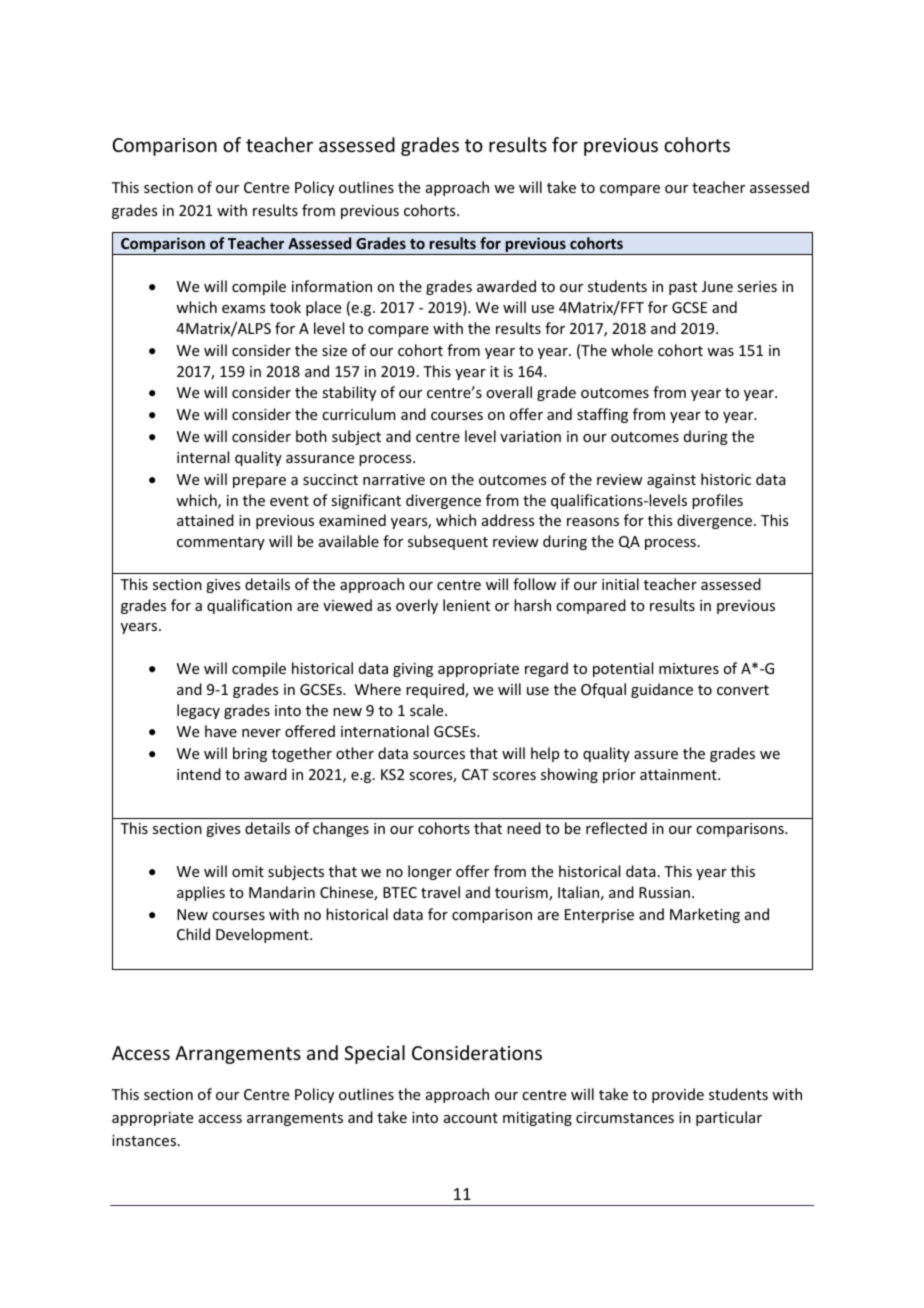  I want to click on legacy, so click(198, 711).
